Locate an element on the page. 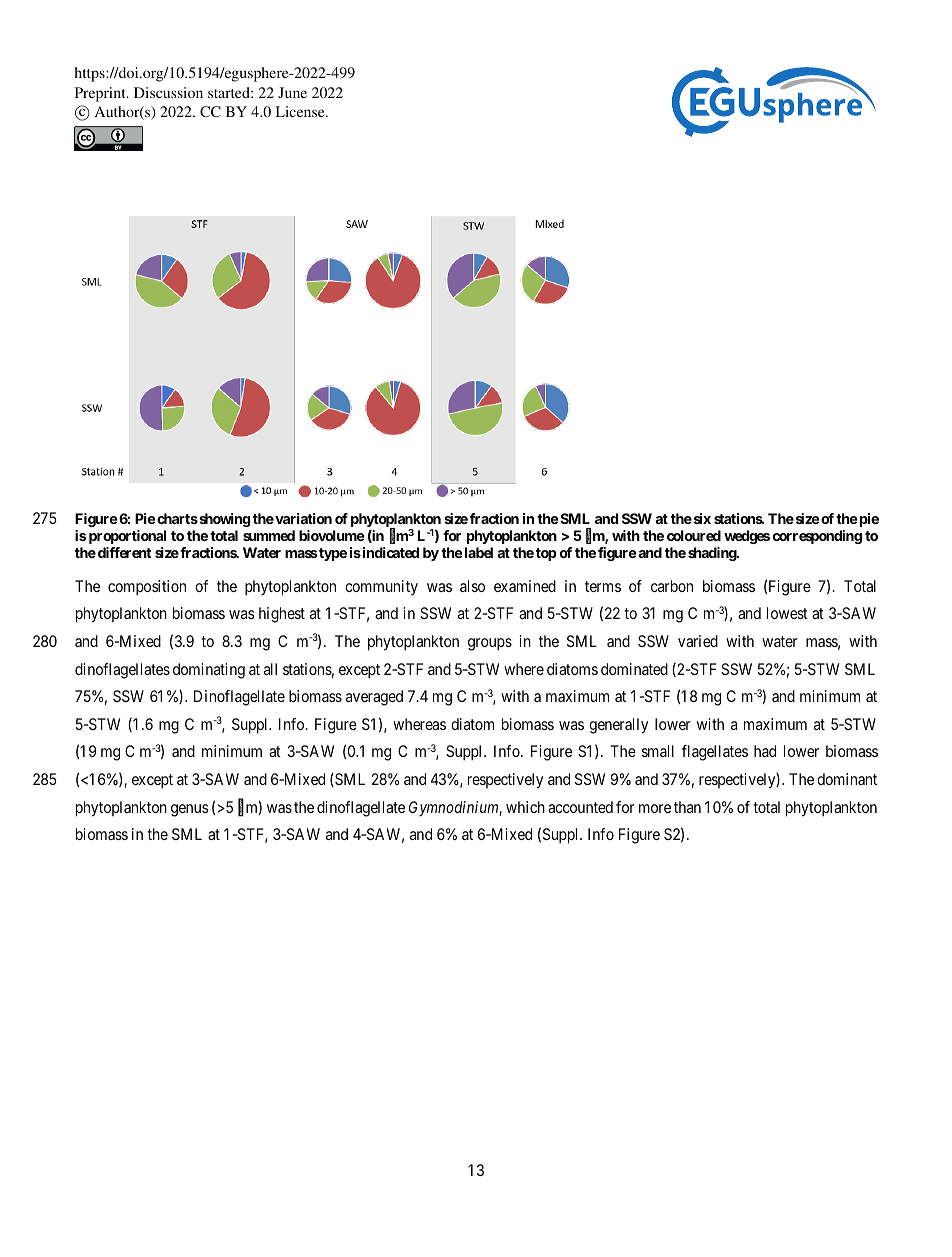 This image has width=952, height=1257. label is located at coordinates (479, 552).
